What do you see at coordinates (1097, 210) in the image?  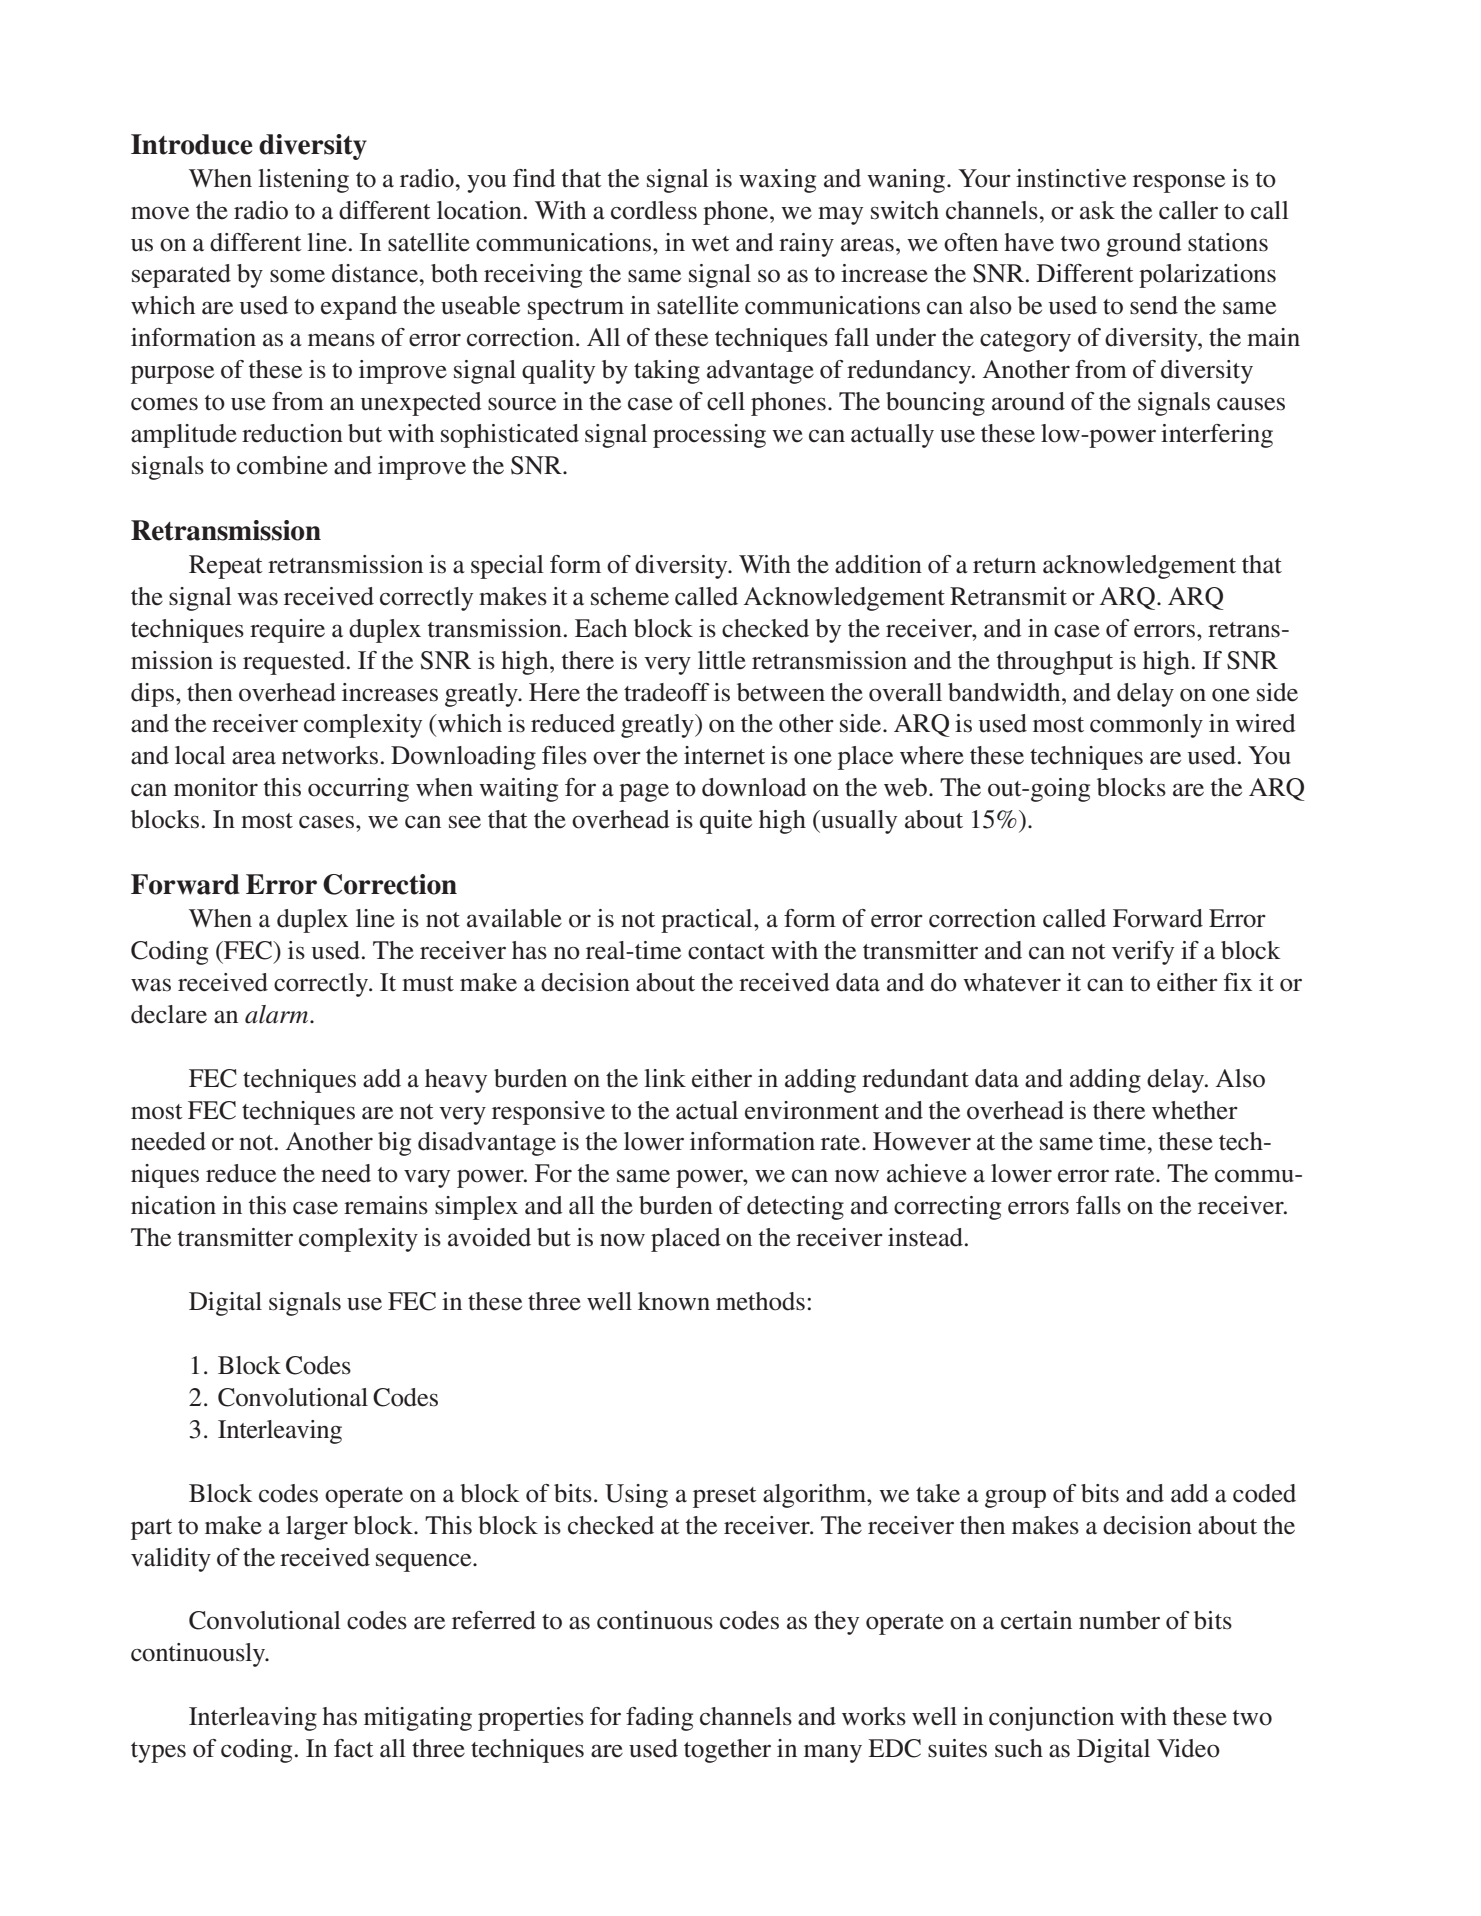 I see `ask` at bounding box center [1097, 210].
